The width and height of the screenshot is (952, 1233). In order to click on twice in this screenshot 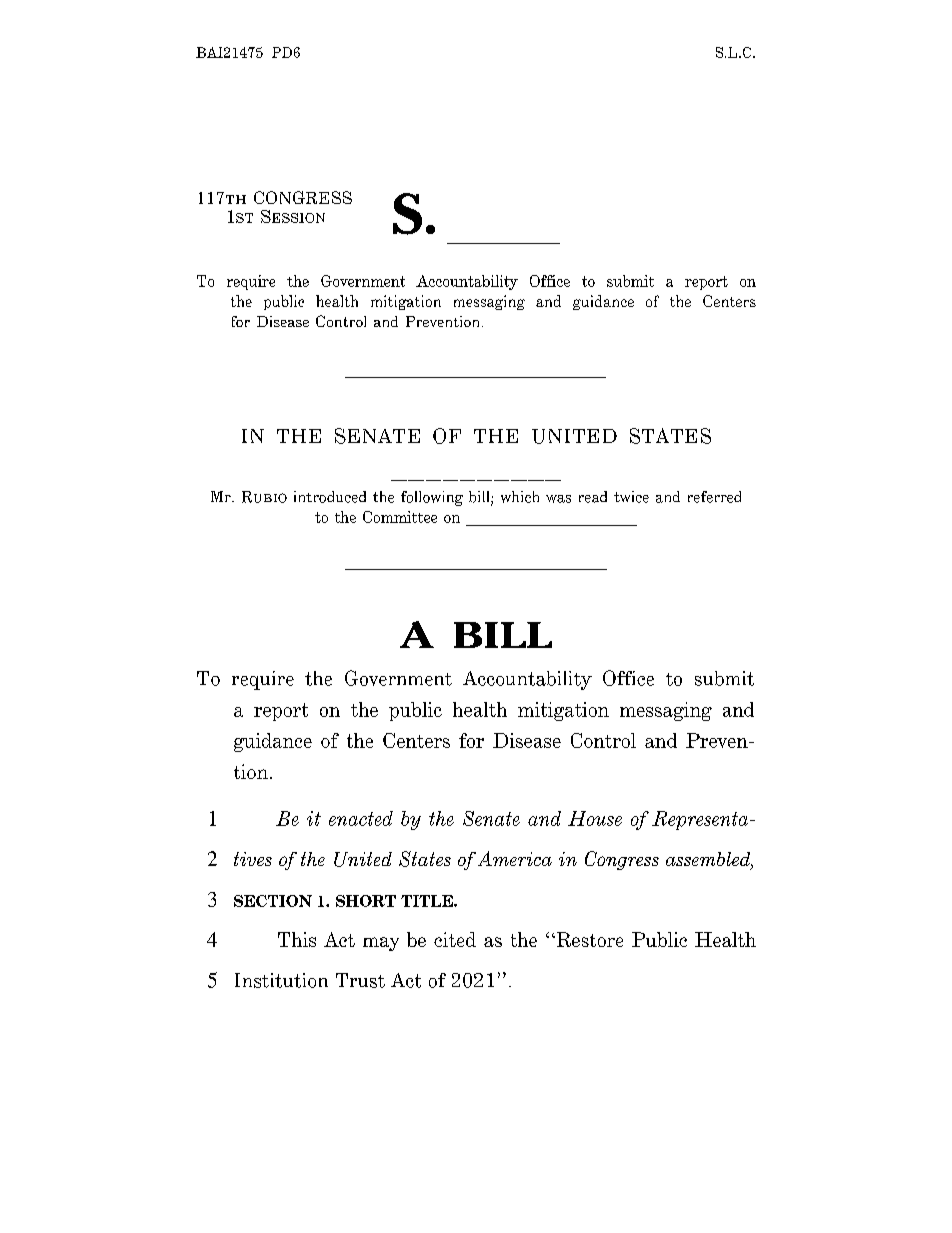, I will do `click(631, 497)`.
